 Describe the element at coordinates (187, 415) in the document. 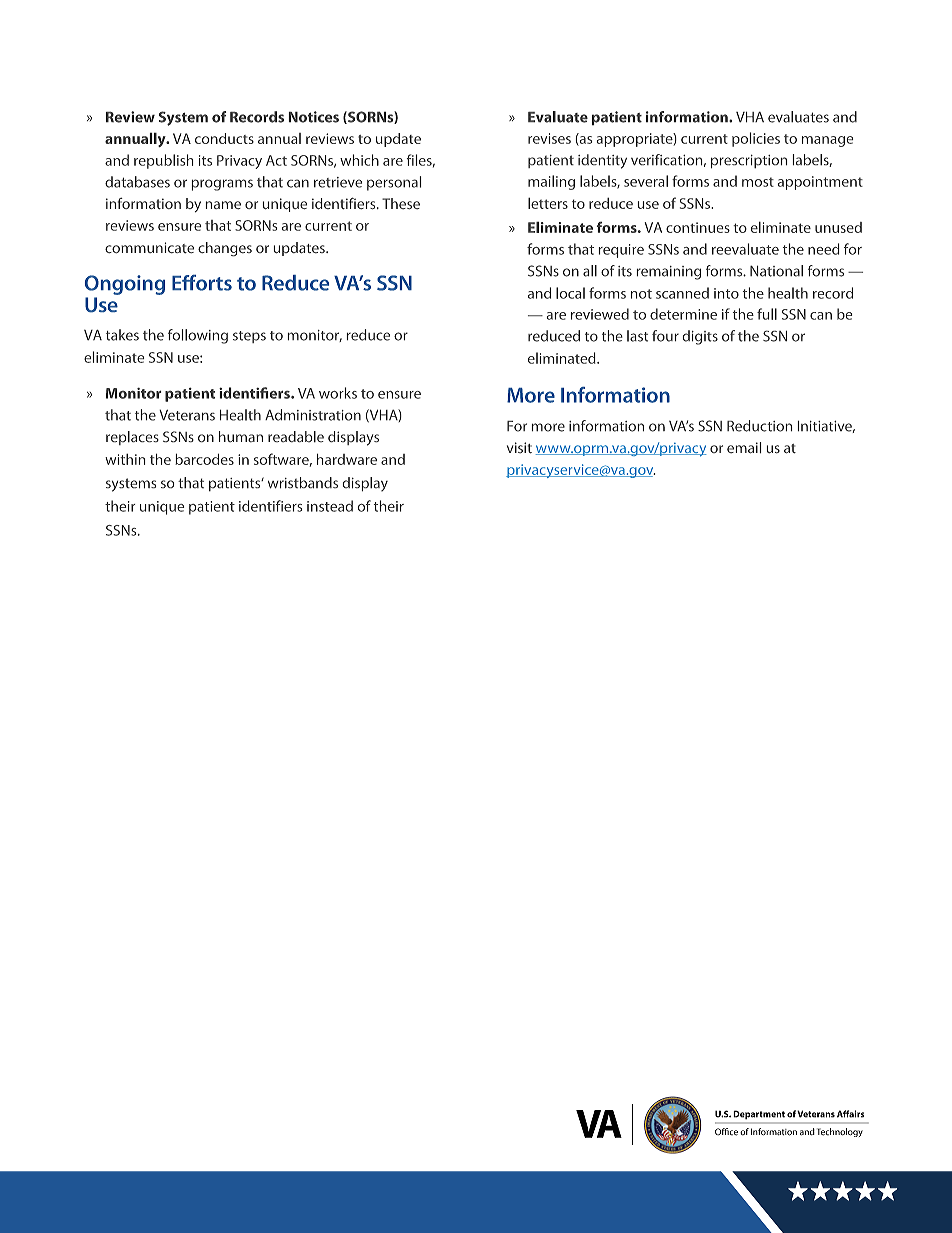

I see `Veterans` at that location.
